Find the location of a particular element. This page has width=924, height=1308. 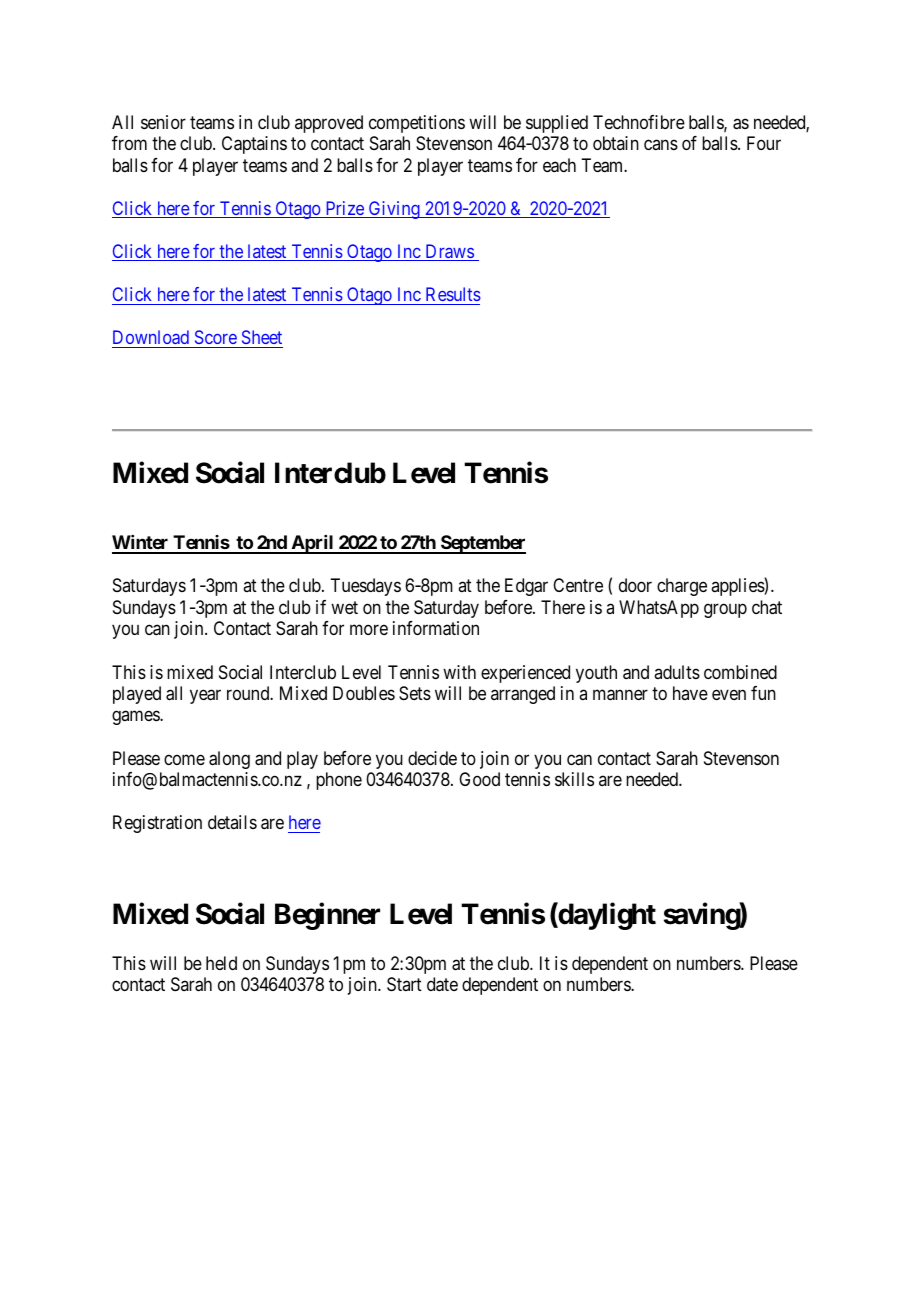

competitions is located at coordinates (417, 124).
